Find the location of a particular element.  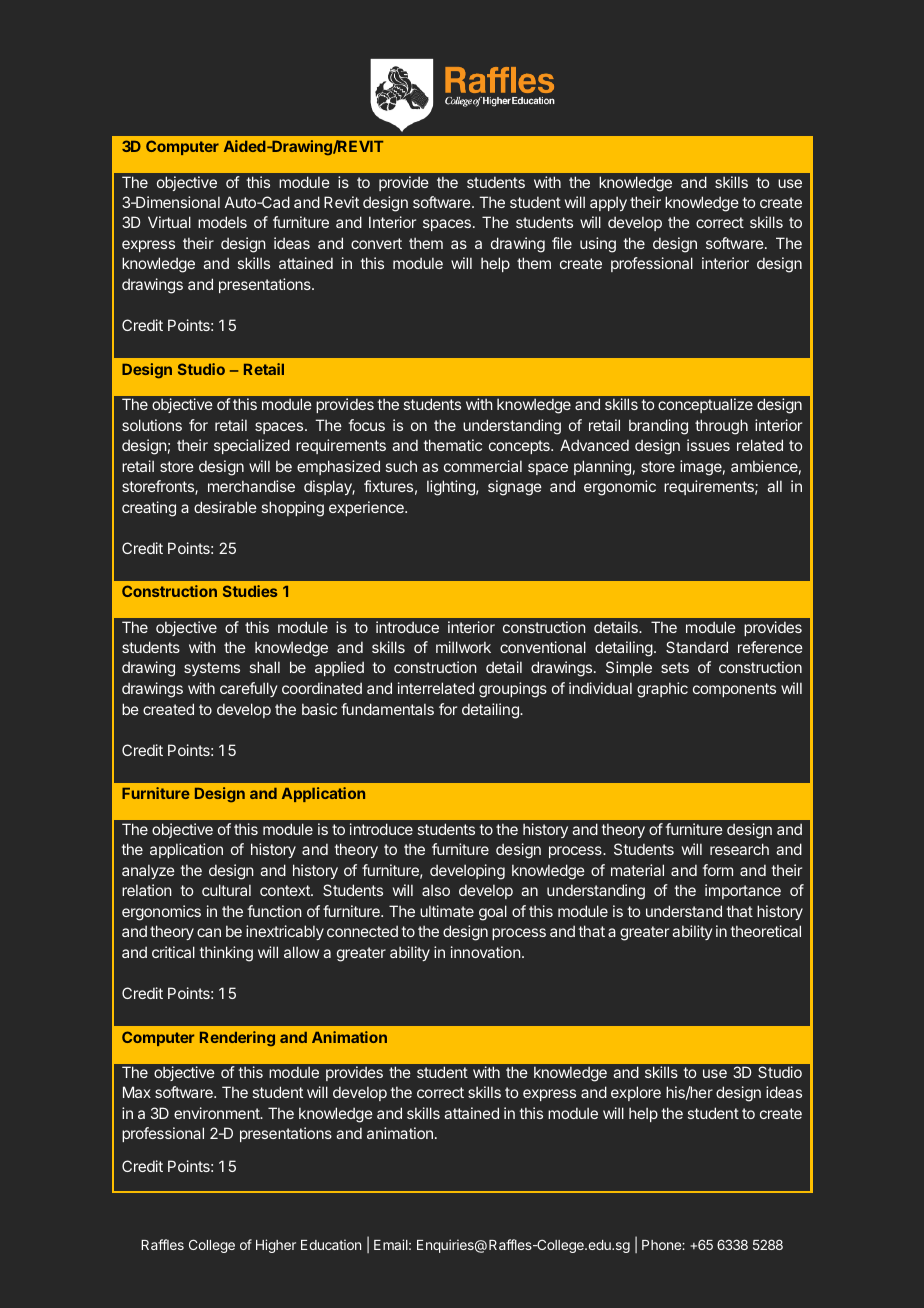

Higher is located at coordinates (276, 1246).
